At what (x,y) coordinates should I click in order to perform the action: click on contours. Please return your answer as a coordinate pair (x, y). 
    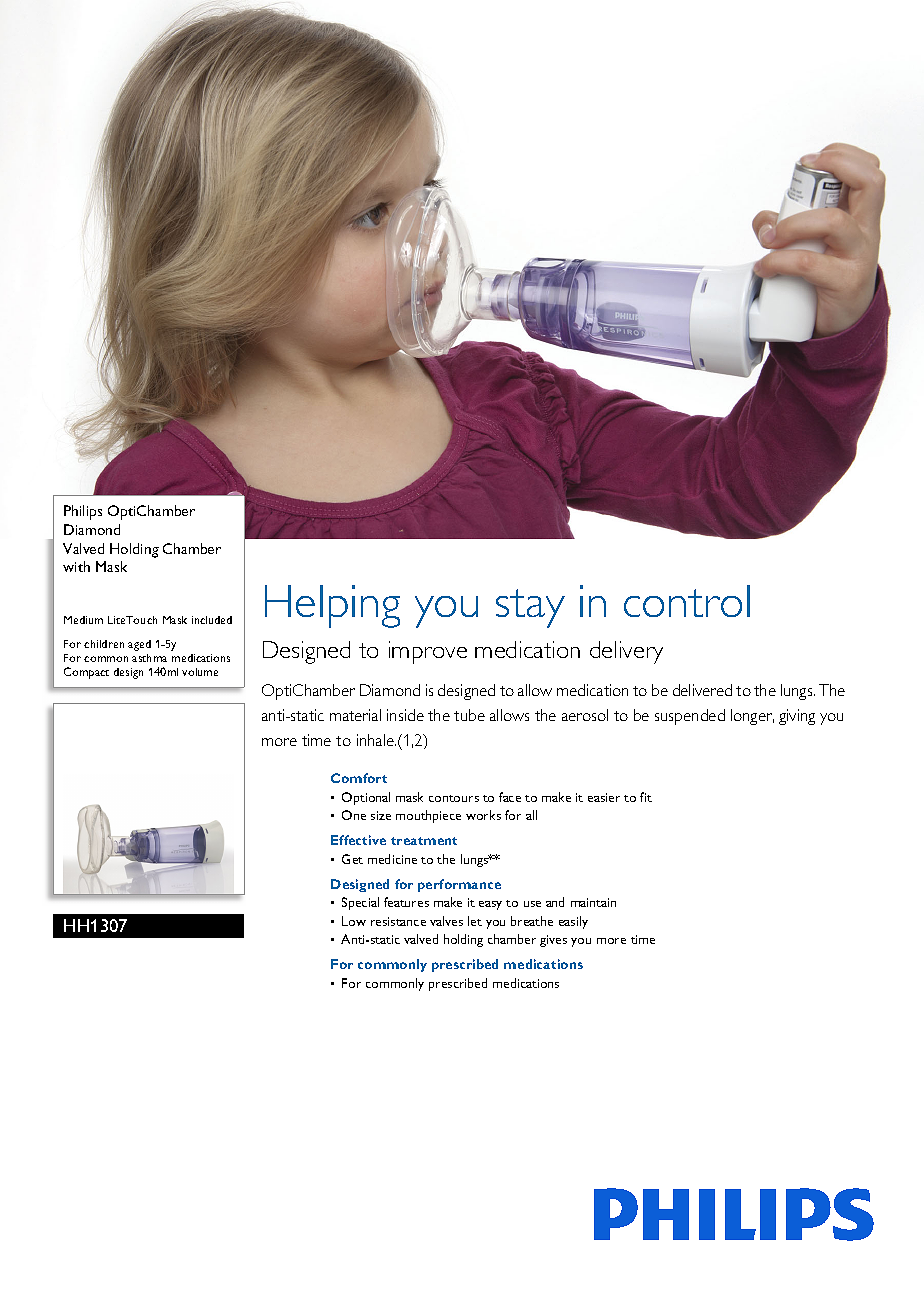
    Looking at the image, I should click on (454, 798).
